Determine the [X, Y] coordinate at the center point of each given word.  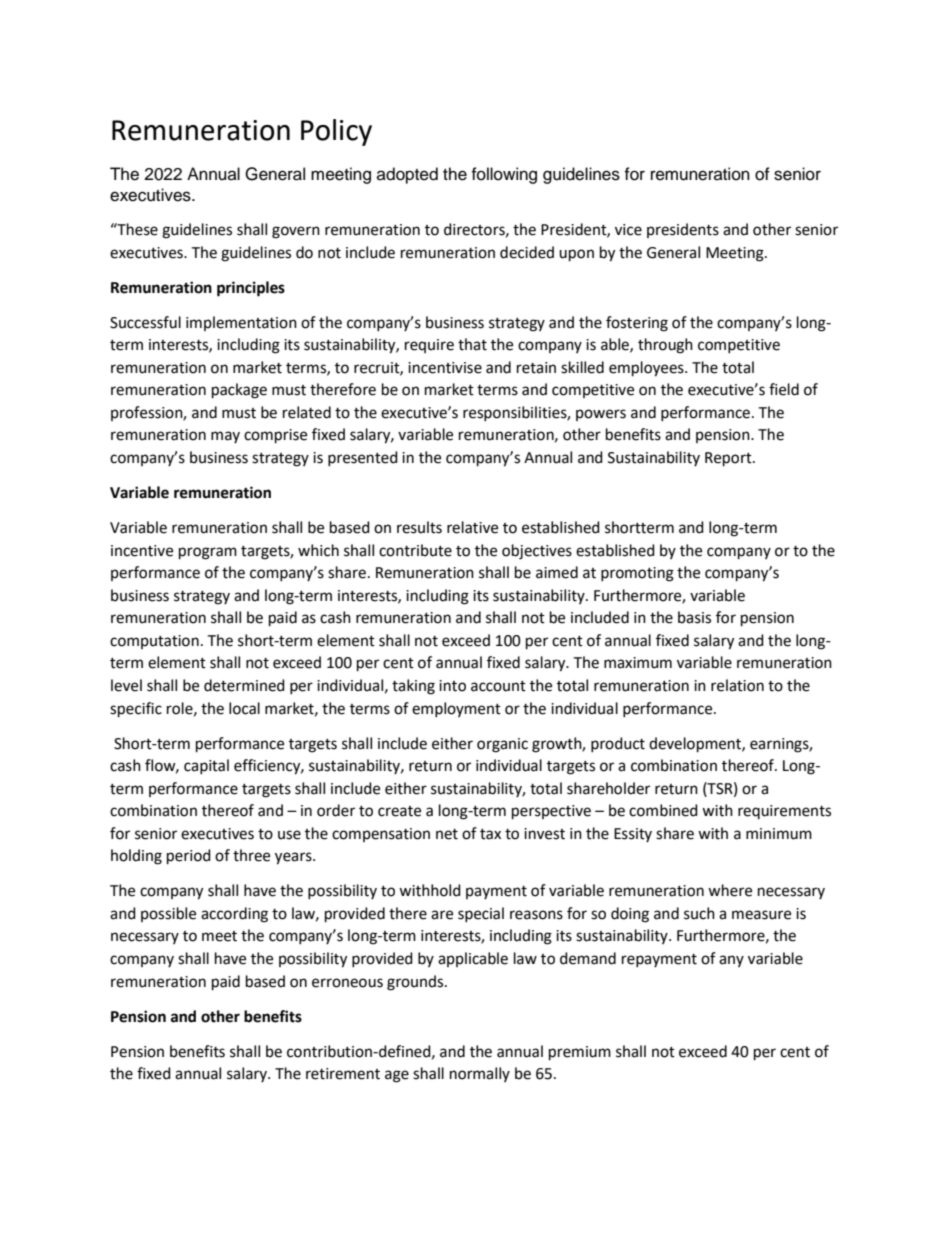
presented [363, 458]
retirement [343, 1074]
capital [206, 766]
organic [502, 745]
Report [729, 459]
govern [296, 232]
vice [628, 230]
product [618, 744]
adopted [407, 175]
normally [480, 1074]
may [225, 437]
